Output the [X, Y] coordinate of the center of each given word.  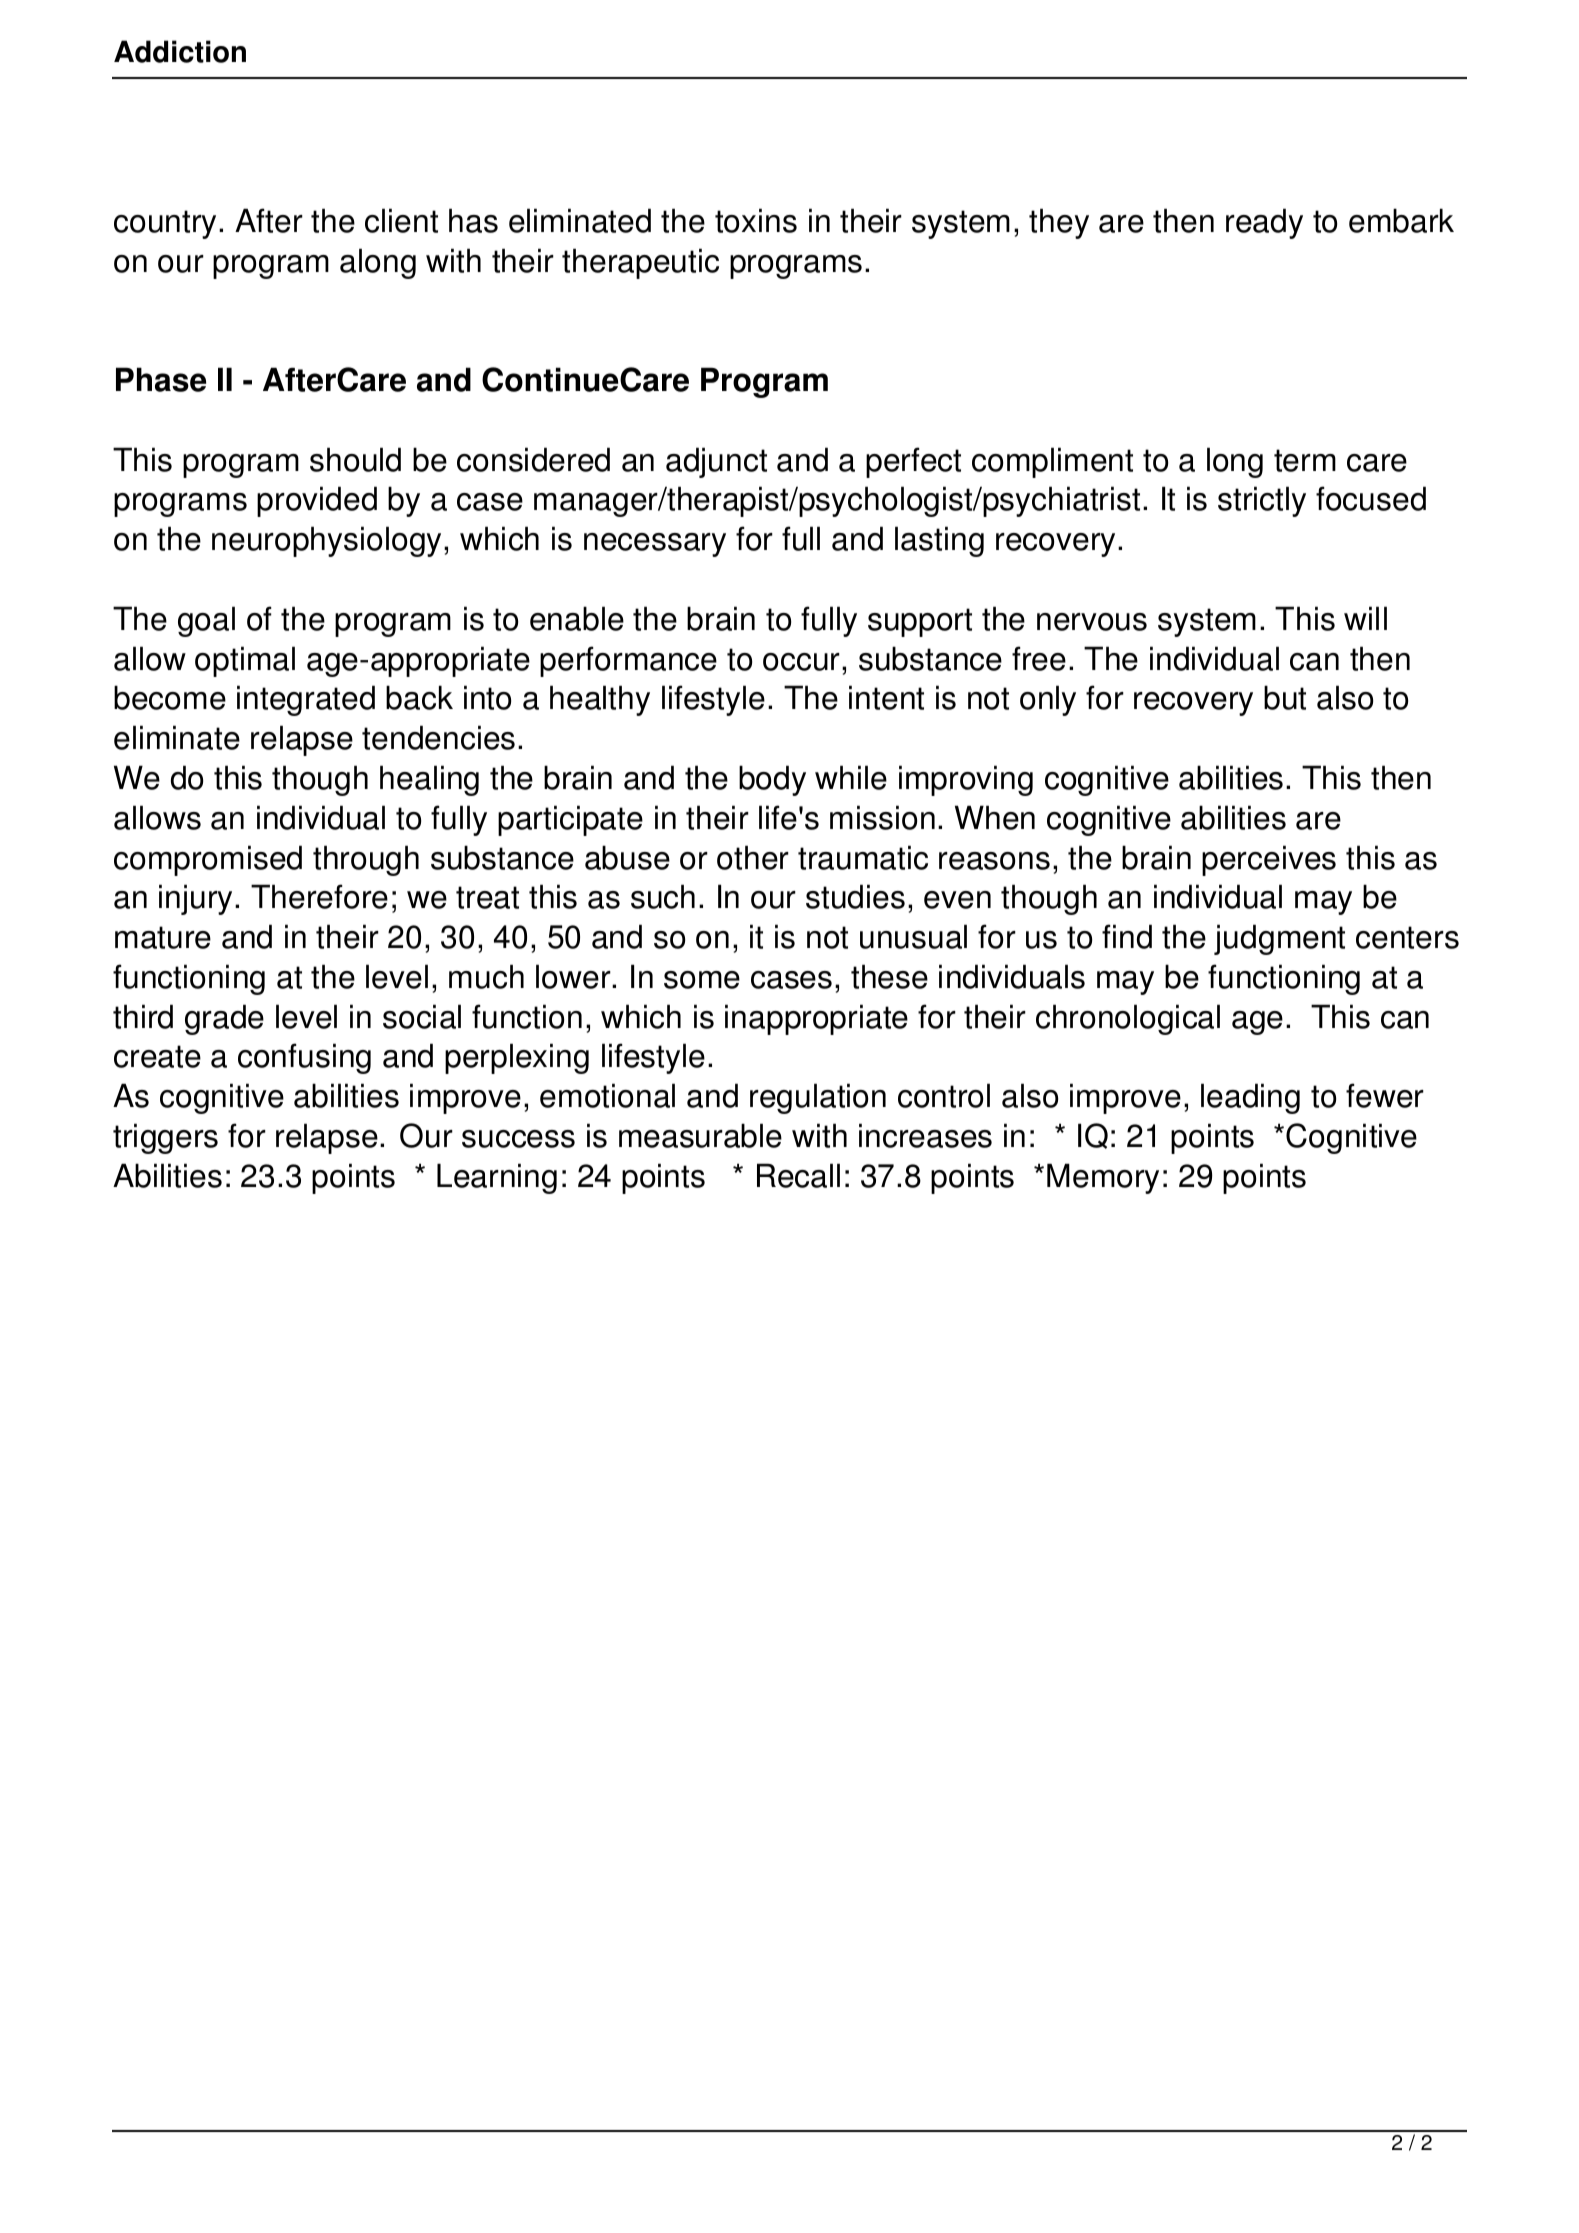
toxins [756, 220]
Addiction [180, 51]
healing [429, 780]
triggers [165, 1138]
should [355, 459]
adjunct [716, 462]
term [1305, 460]
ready [1264, 223]
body [772, 780]
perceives [1269, 860]
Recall [798, 1175]
